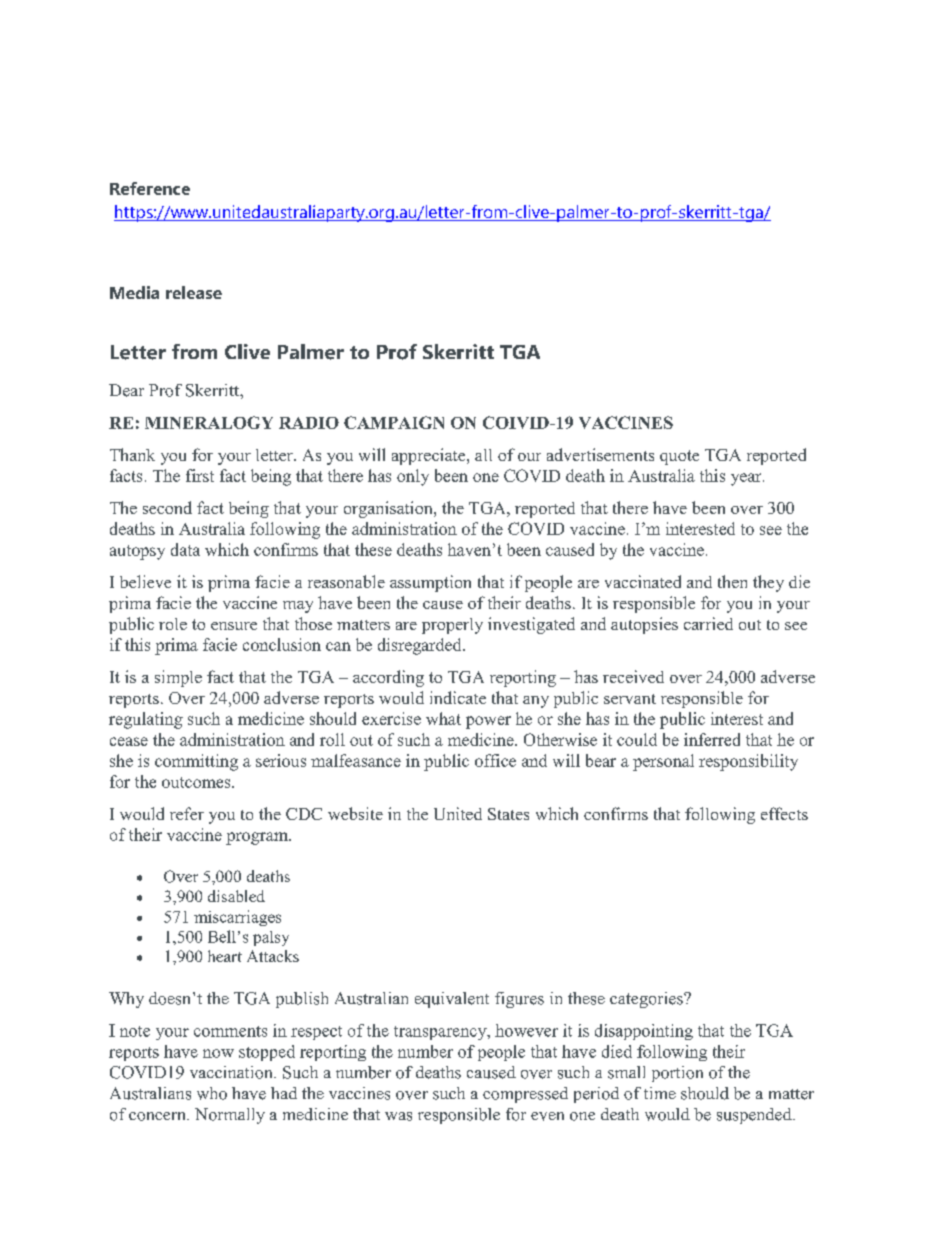 The width and height of the screenshot is (952, 1233). What do you see at coordinates (712, 739) in the screenshot?
I see `inferred` at bounding box center [712, 739].
